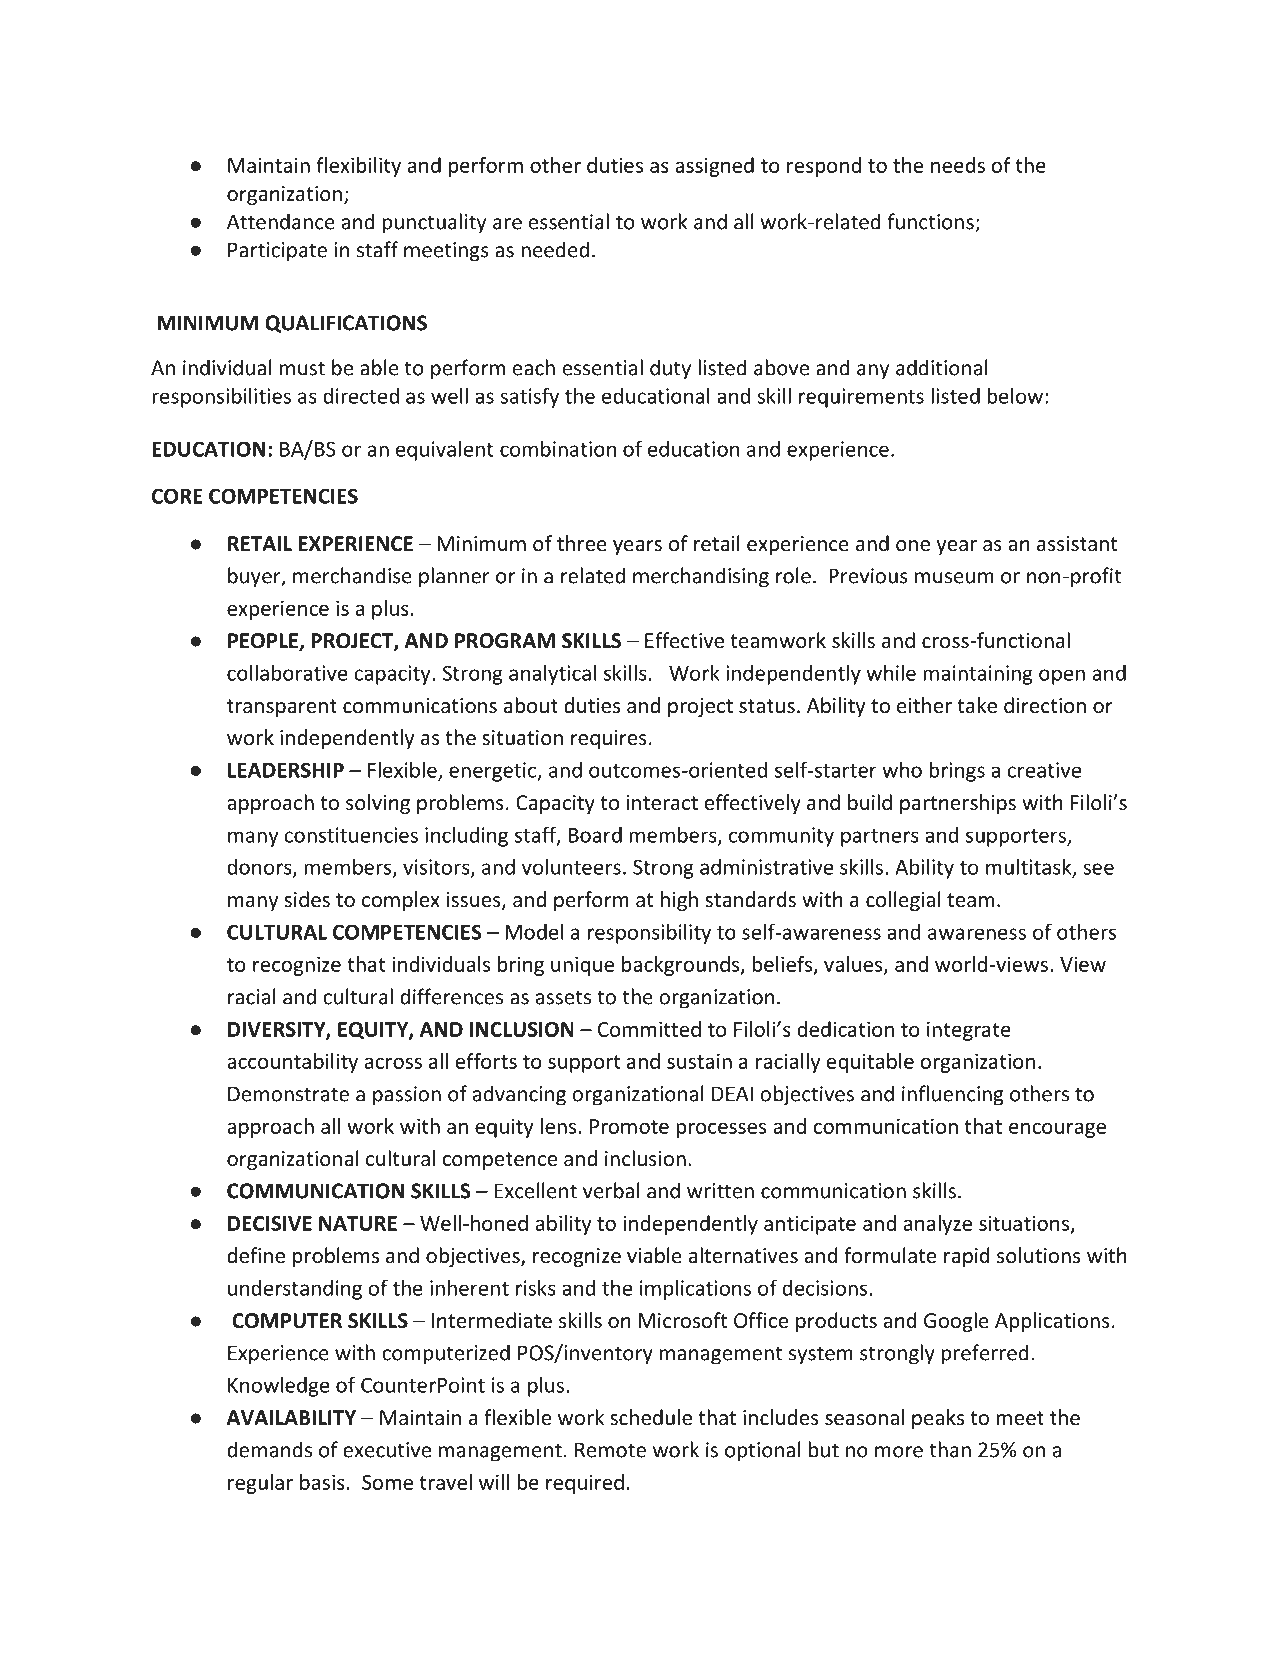 This screenshot has width=1283, height=1660. What do you see at coordinates (714, 167) in the screenshot?
I see `assigned` at bounding box center [714, 167].
